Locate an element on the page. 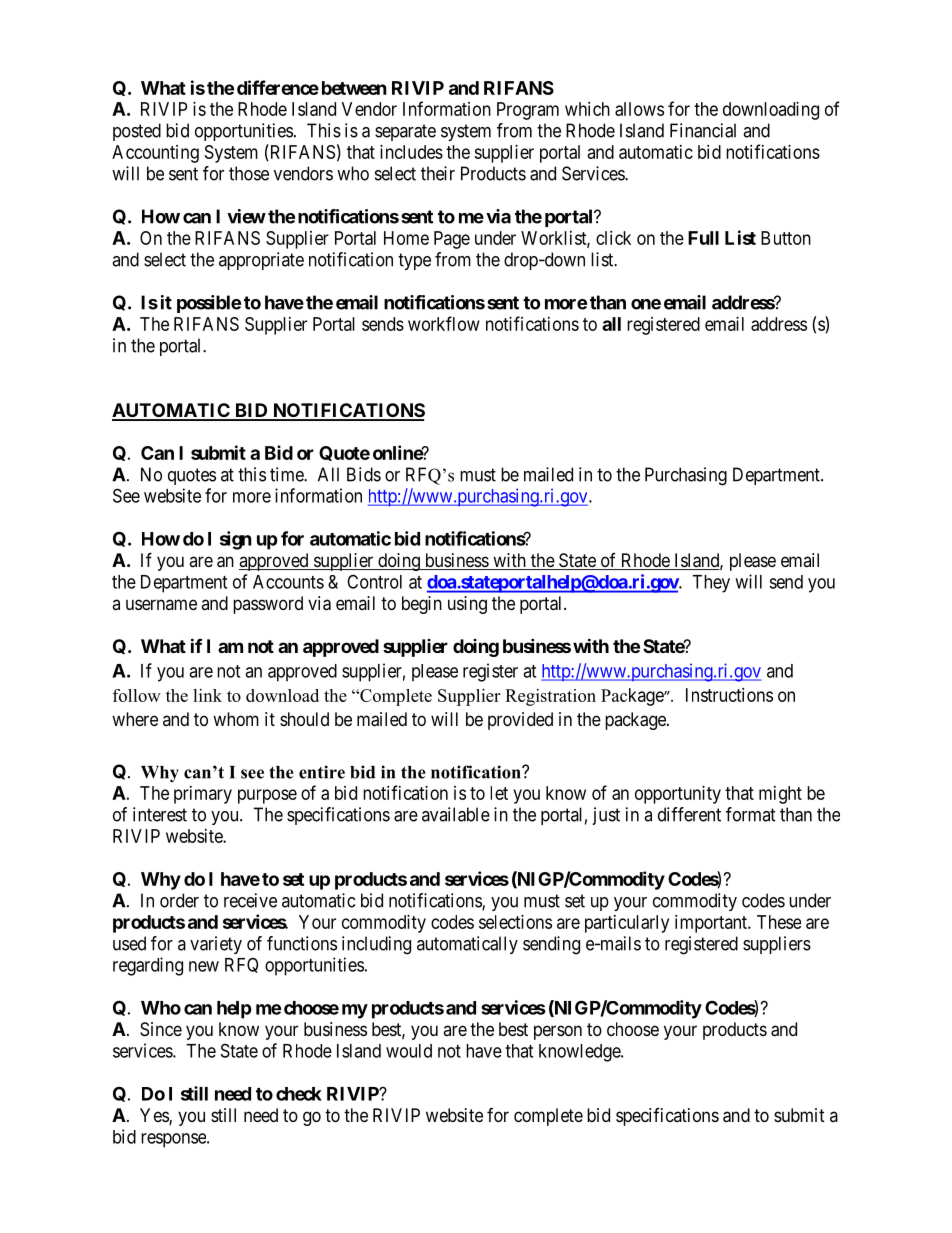 The image size is (952, 1233). primary is located at coordinates (203, 795).
